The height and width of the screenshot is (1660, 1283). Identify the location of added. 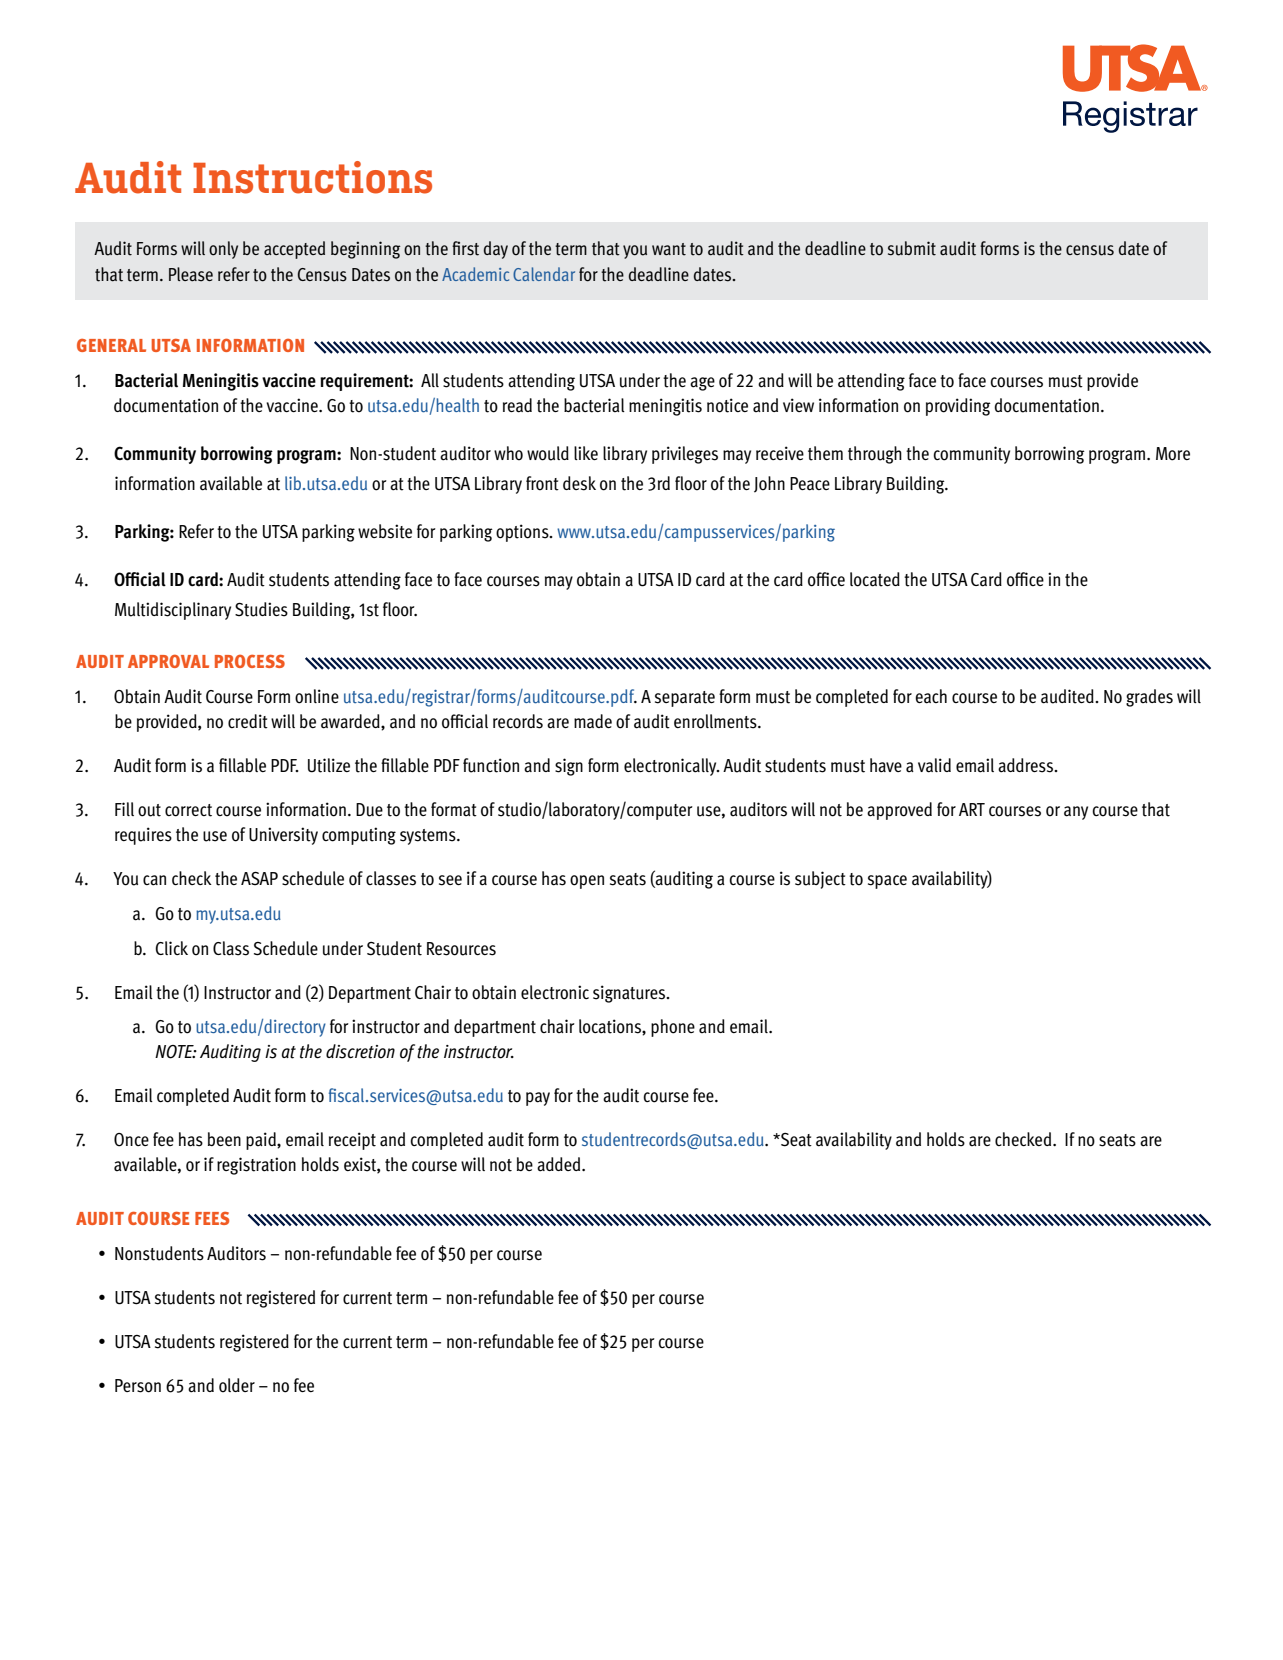
(560, 1164).
